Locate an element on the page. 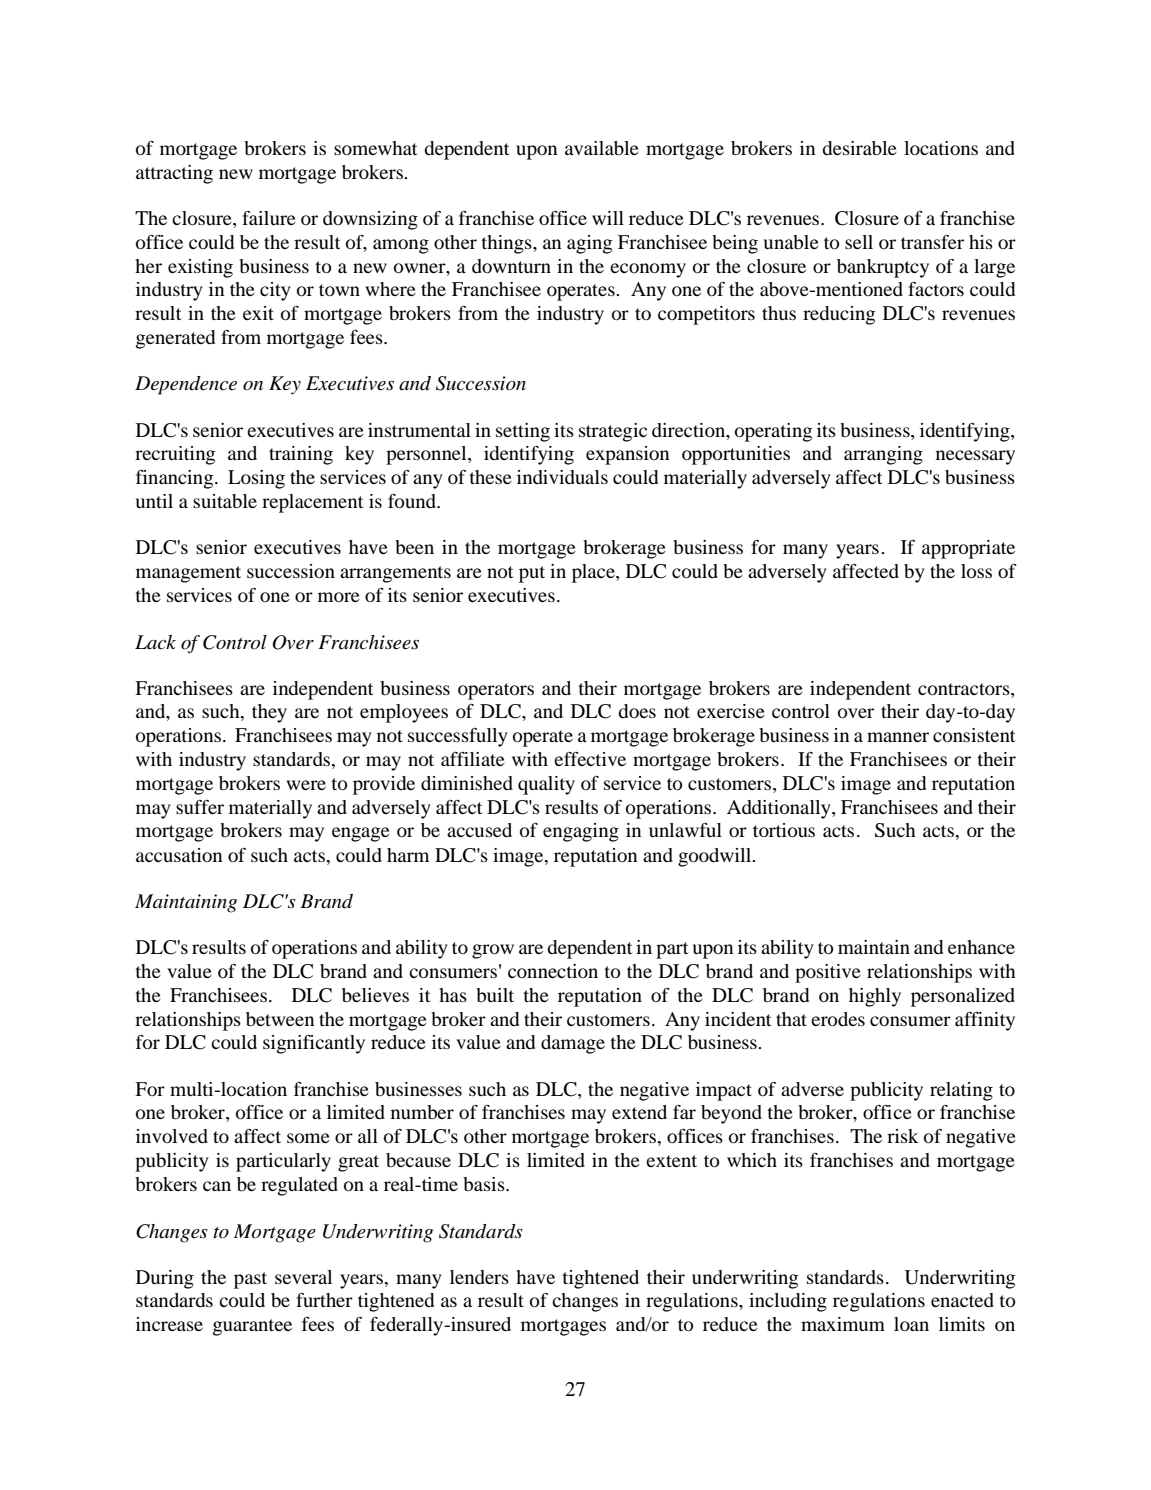 The height and width of the document is (1490, 1151). effective is located at coordinates (590, 759).
